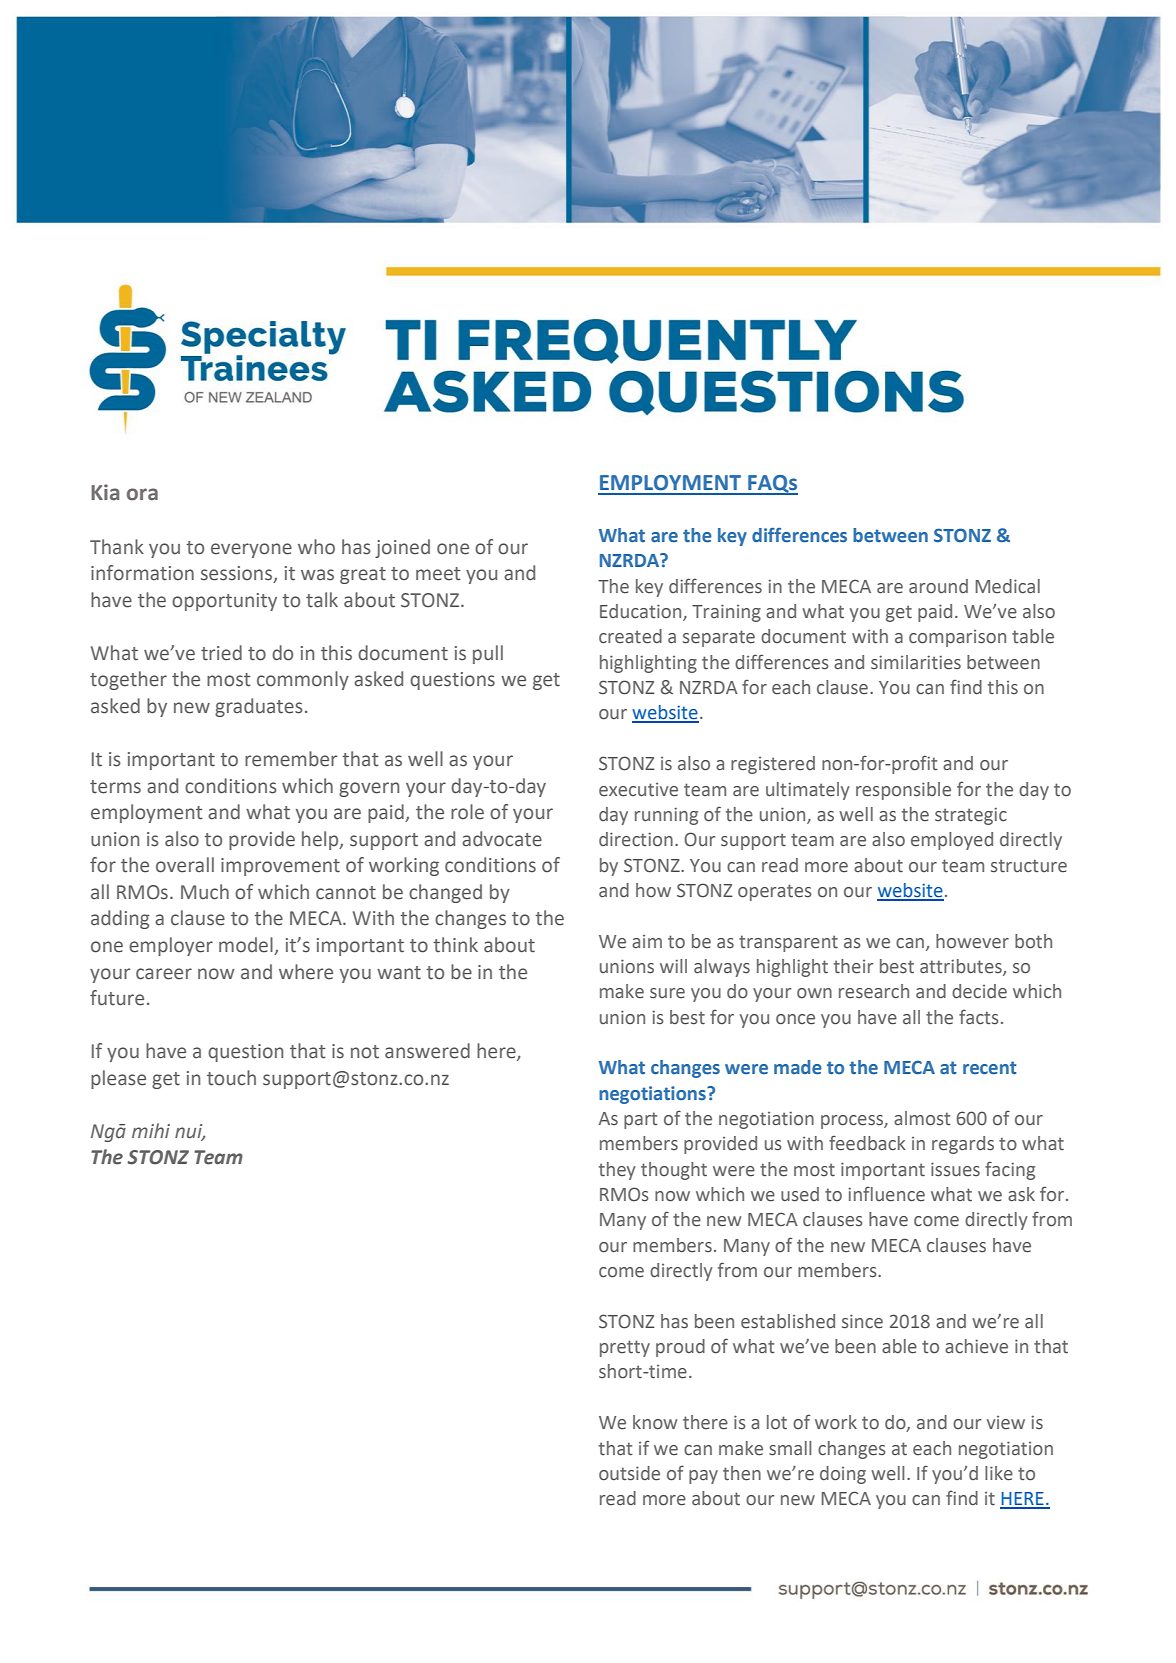 This page has width=1176, height=1663. I want to click on research, so click(874, 991).
